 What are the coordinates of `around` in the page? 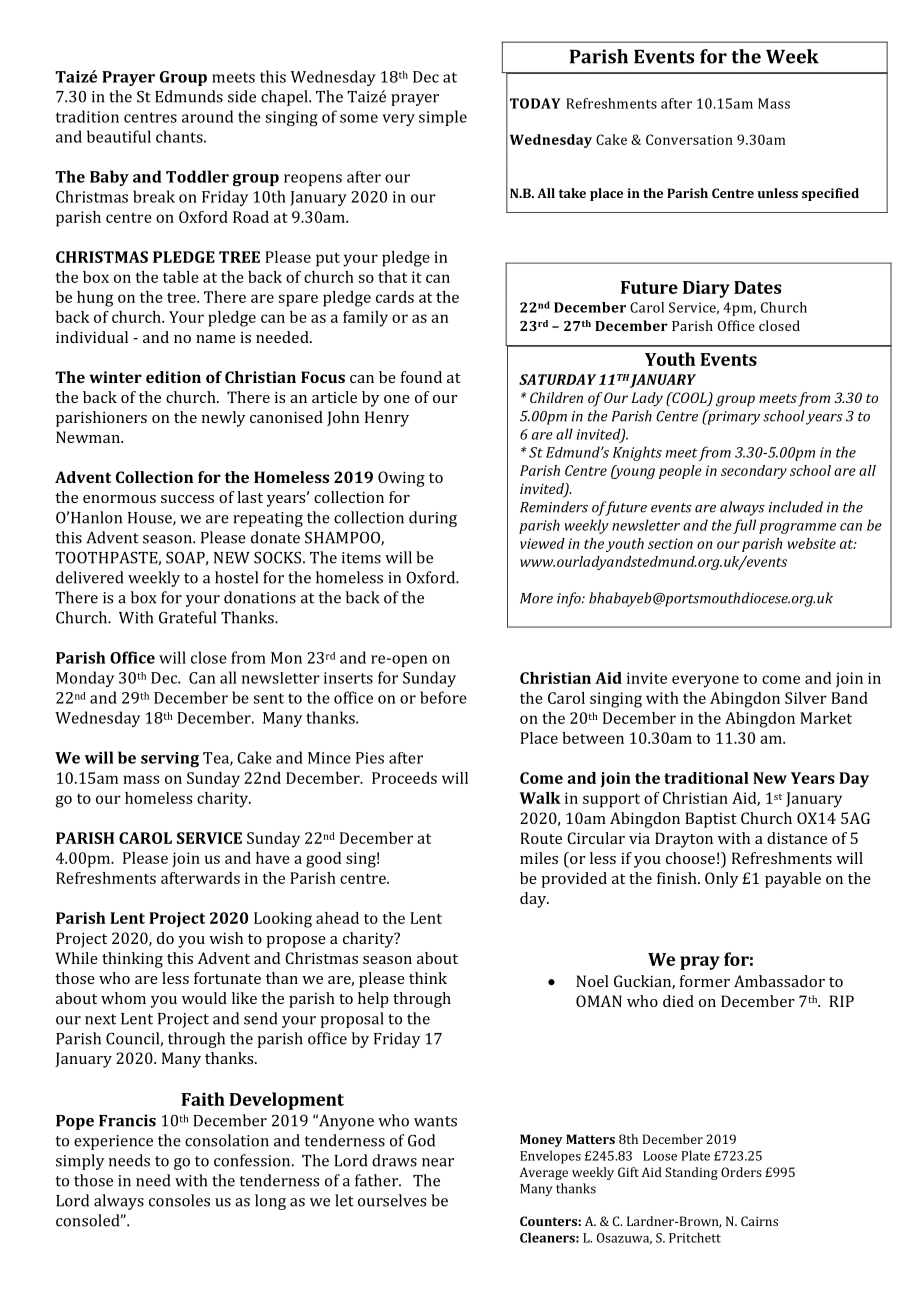 It's located at (207, 116).
